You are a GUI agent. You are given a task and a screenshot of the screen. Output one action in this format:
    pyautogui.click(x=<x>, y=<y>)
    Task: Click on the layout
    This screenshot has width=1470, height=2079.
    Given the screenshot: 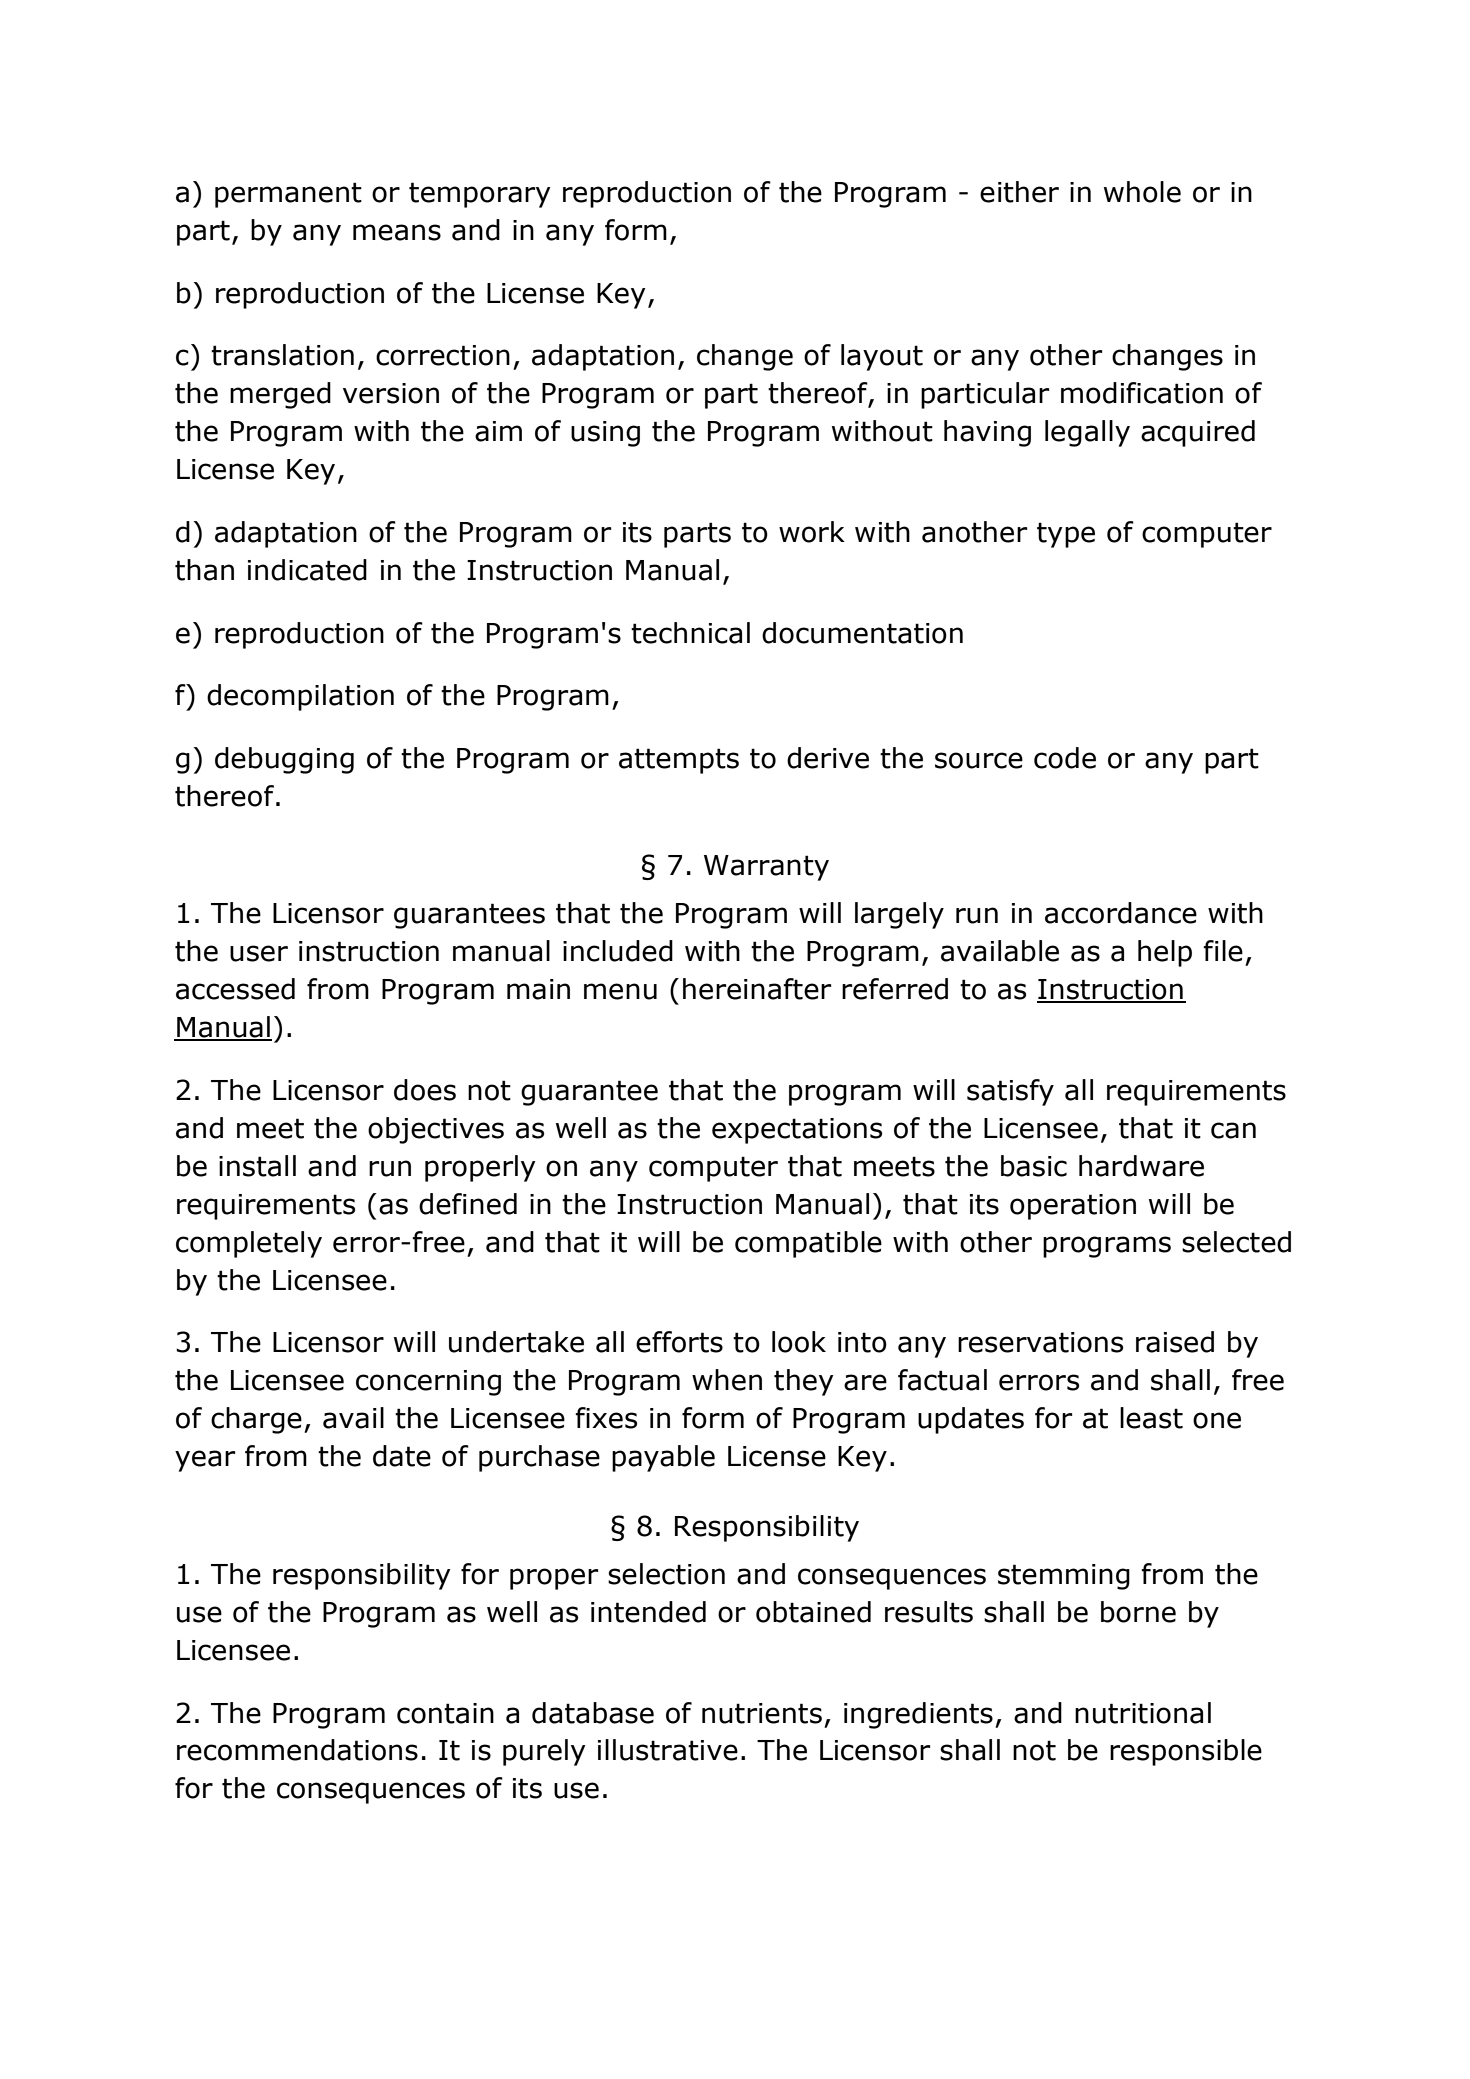 What is the action you would take?
    pyautogui.click(x=882, y=357)
